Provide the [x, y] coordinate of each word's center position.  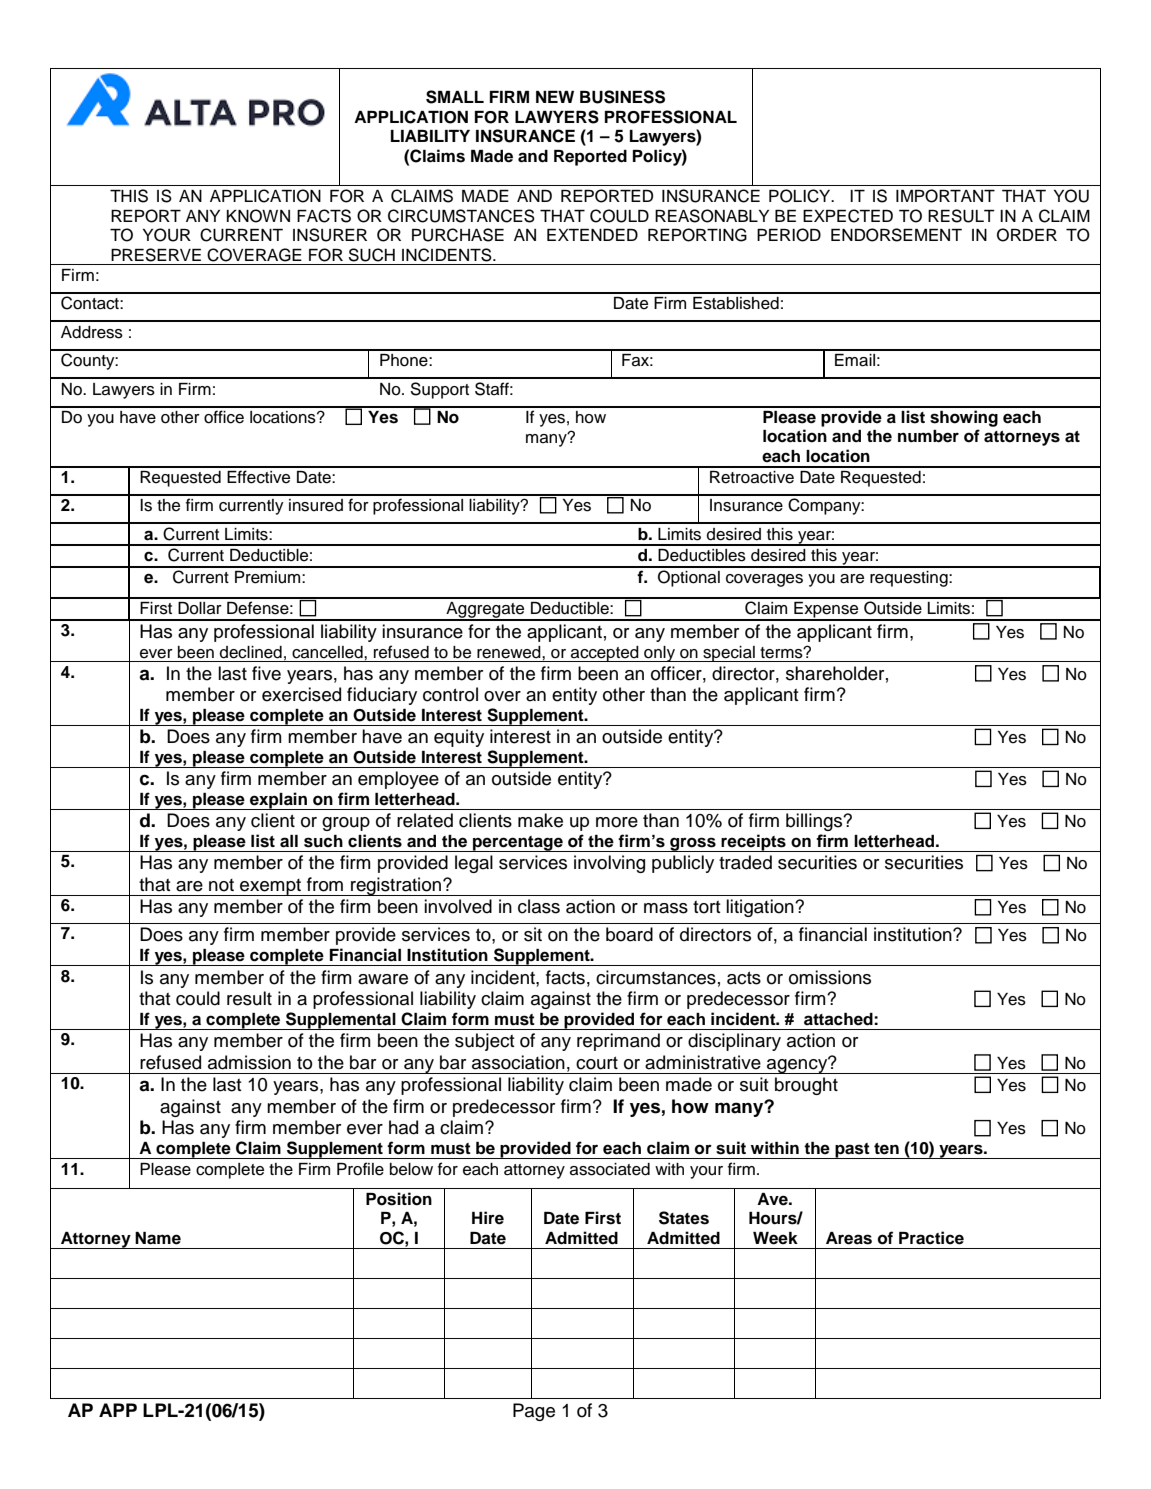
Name [158, 1238]
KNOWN [258, 216]
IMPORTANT [945, 196]
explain [278, 801]
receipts [754, 843]
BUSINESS [622, 97]
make [540, 820]
